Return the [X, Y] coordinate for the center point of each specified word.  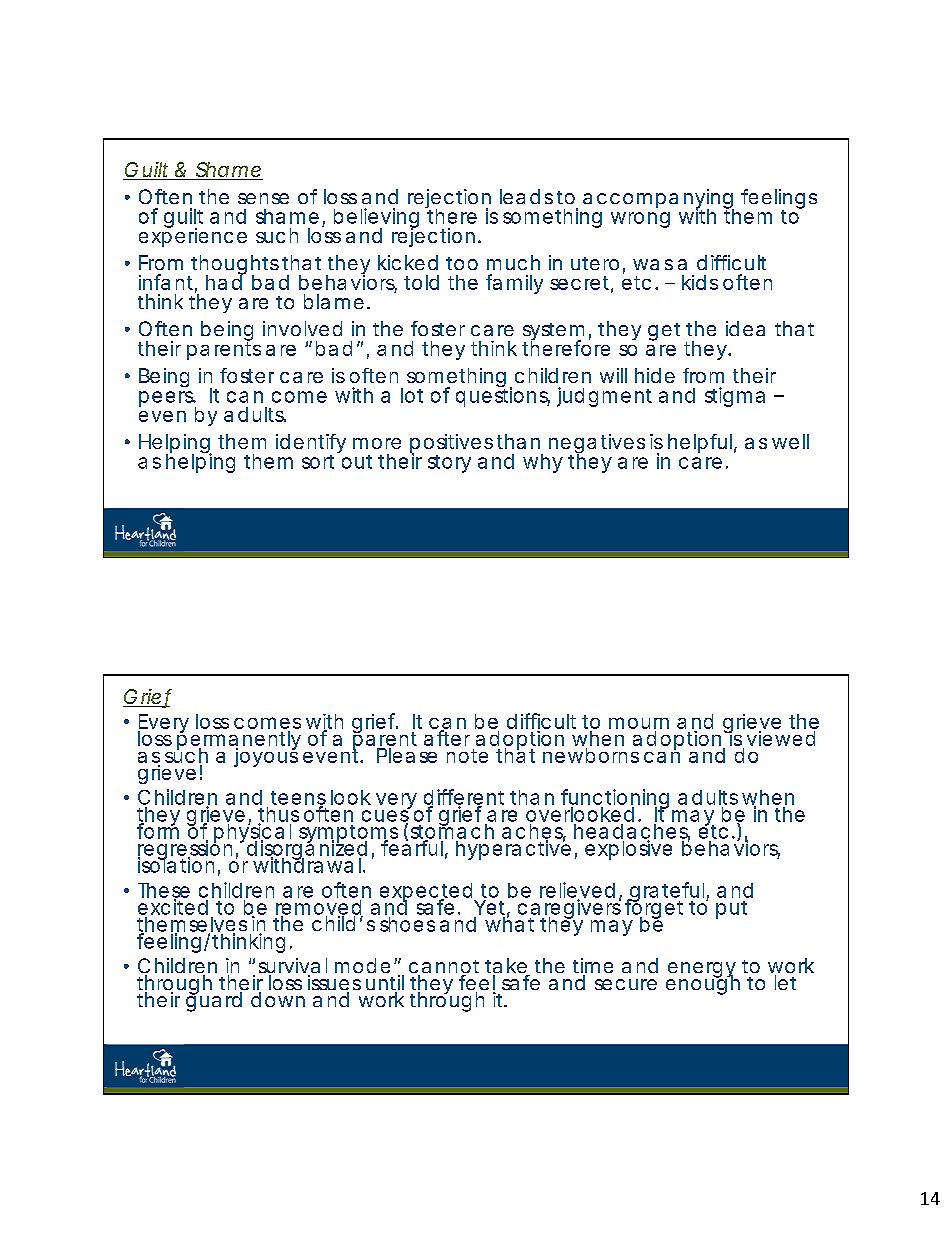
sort [318, 462]
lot [412, 395]
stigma [735, 397]
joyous [266, 756]
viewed [781, 738]
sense [263, 198]
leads [526, 196]
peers [166, 399]
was [653, 264]
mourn [639, 723]
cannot [444, 968]
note [467, 756]
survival [293, 967]
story [449, 464]
